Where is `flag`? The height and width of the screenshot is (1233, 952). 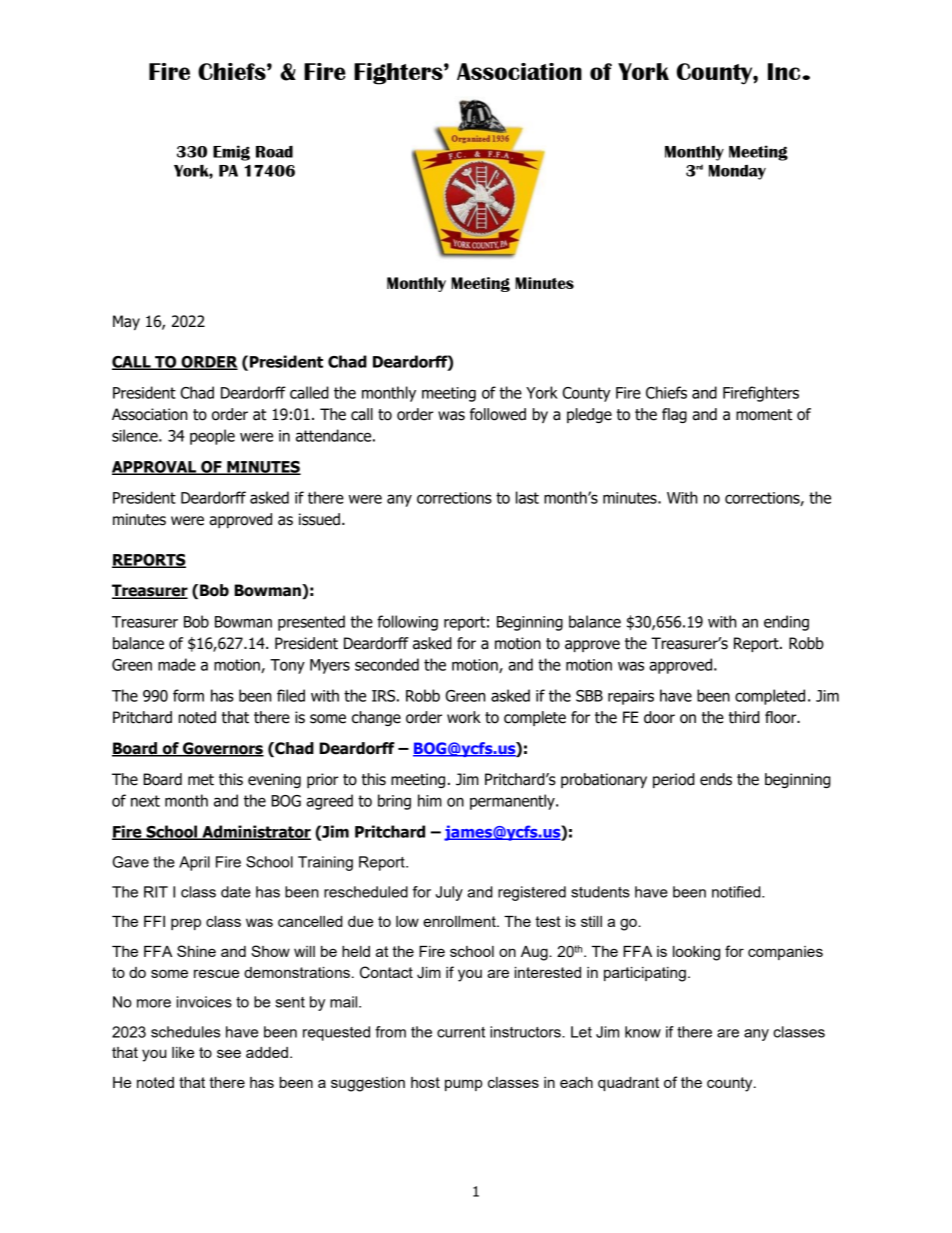
flag is located at coordinates (674, 415).
